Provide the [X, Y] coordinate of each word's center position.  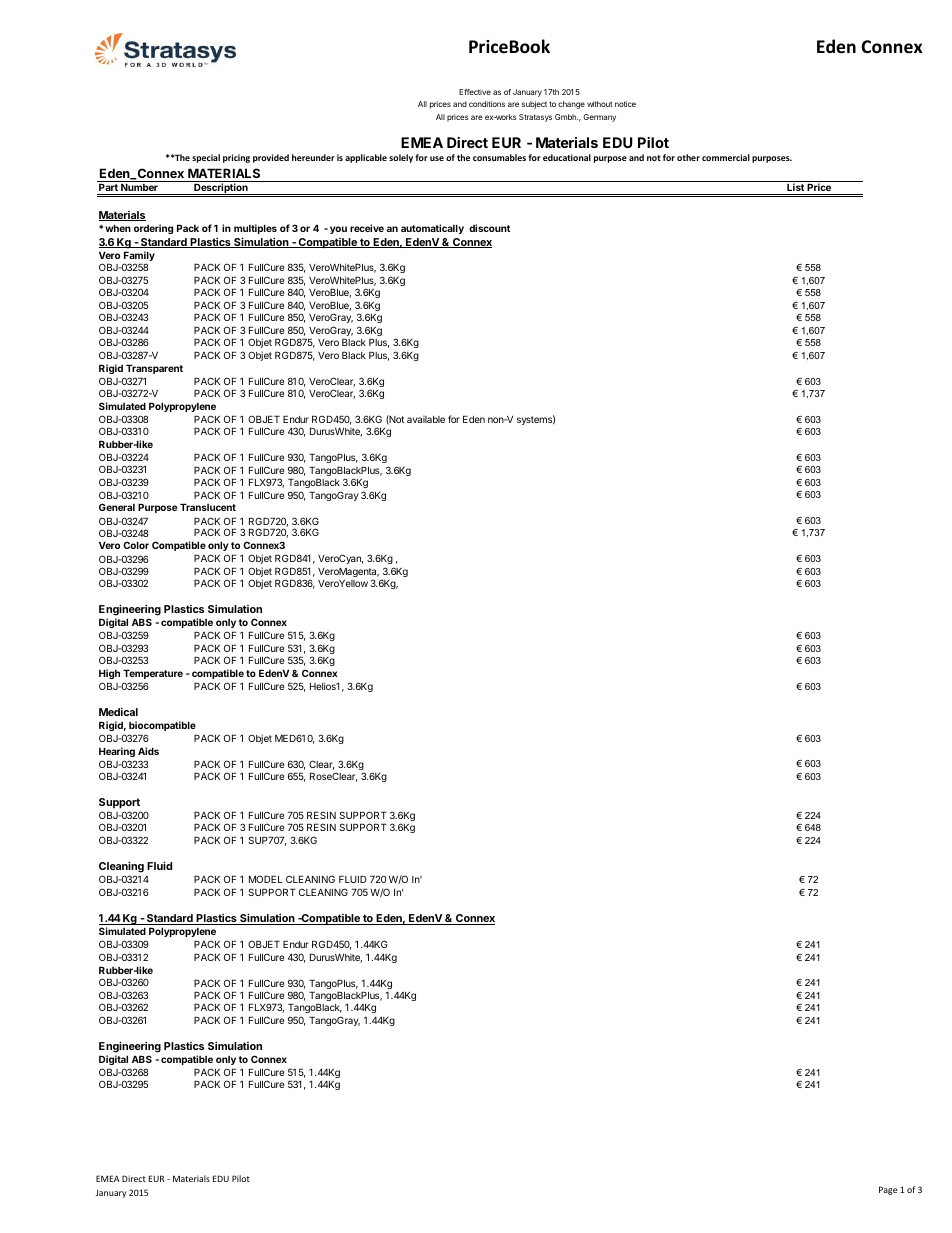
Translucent [208, 507]
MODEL [266, 879]
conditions [487, 104]
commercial [726, 157]
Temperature [153, 674]
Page [888, 1190]
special [206, 158]
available [426, 419]
